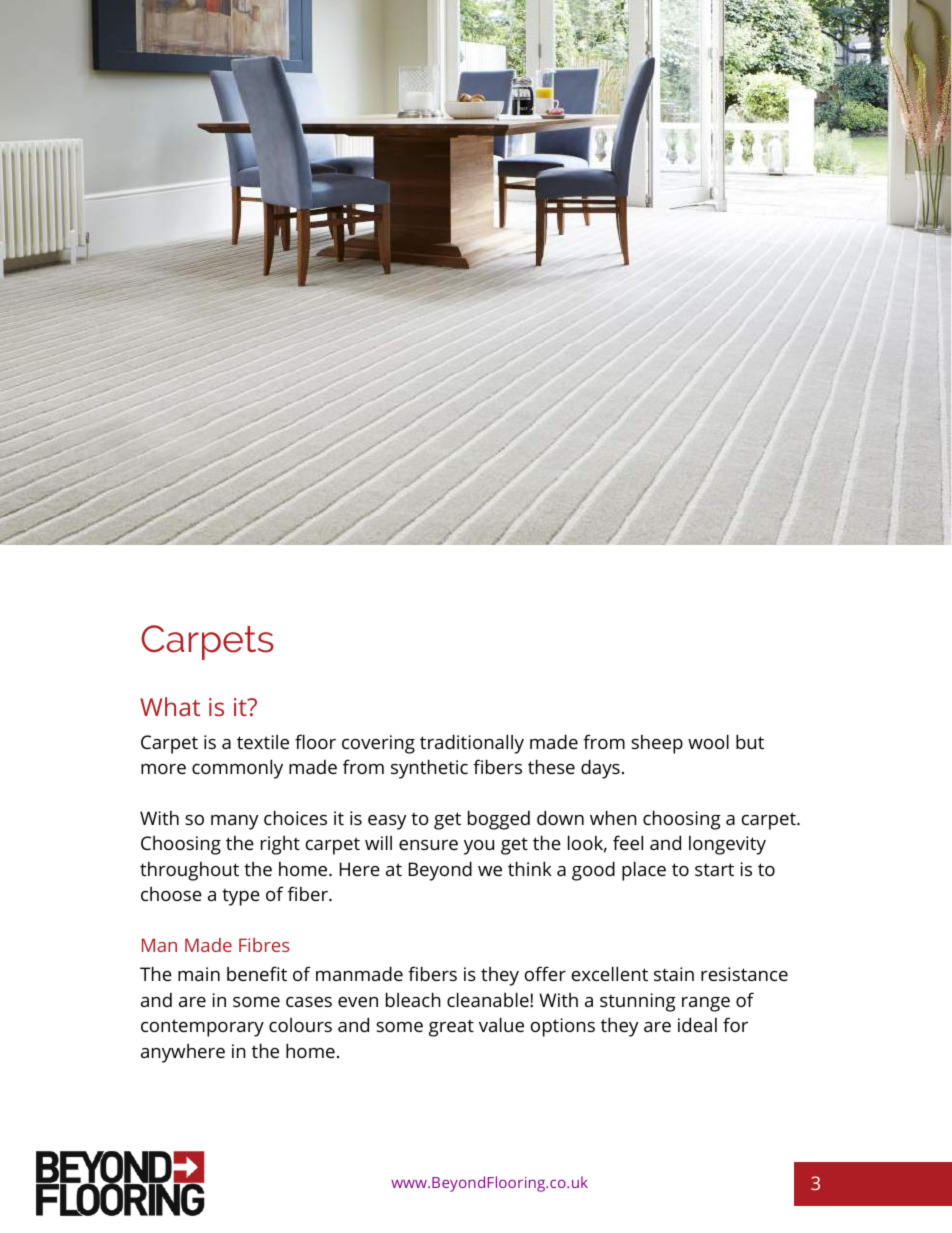 This screenshot has height=1233, width=952. What do you see at coordinates (714, 869) in the screenshot?
I see `start` at bounding box center [714, 869].
